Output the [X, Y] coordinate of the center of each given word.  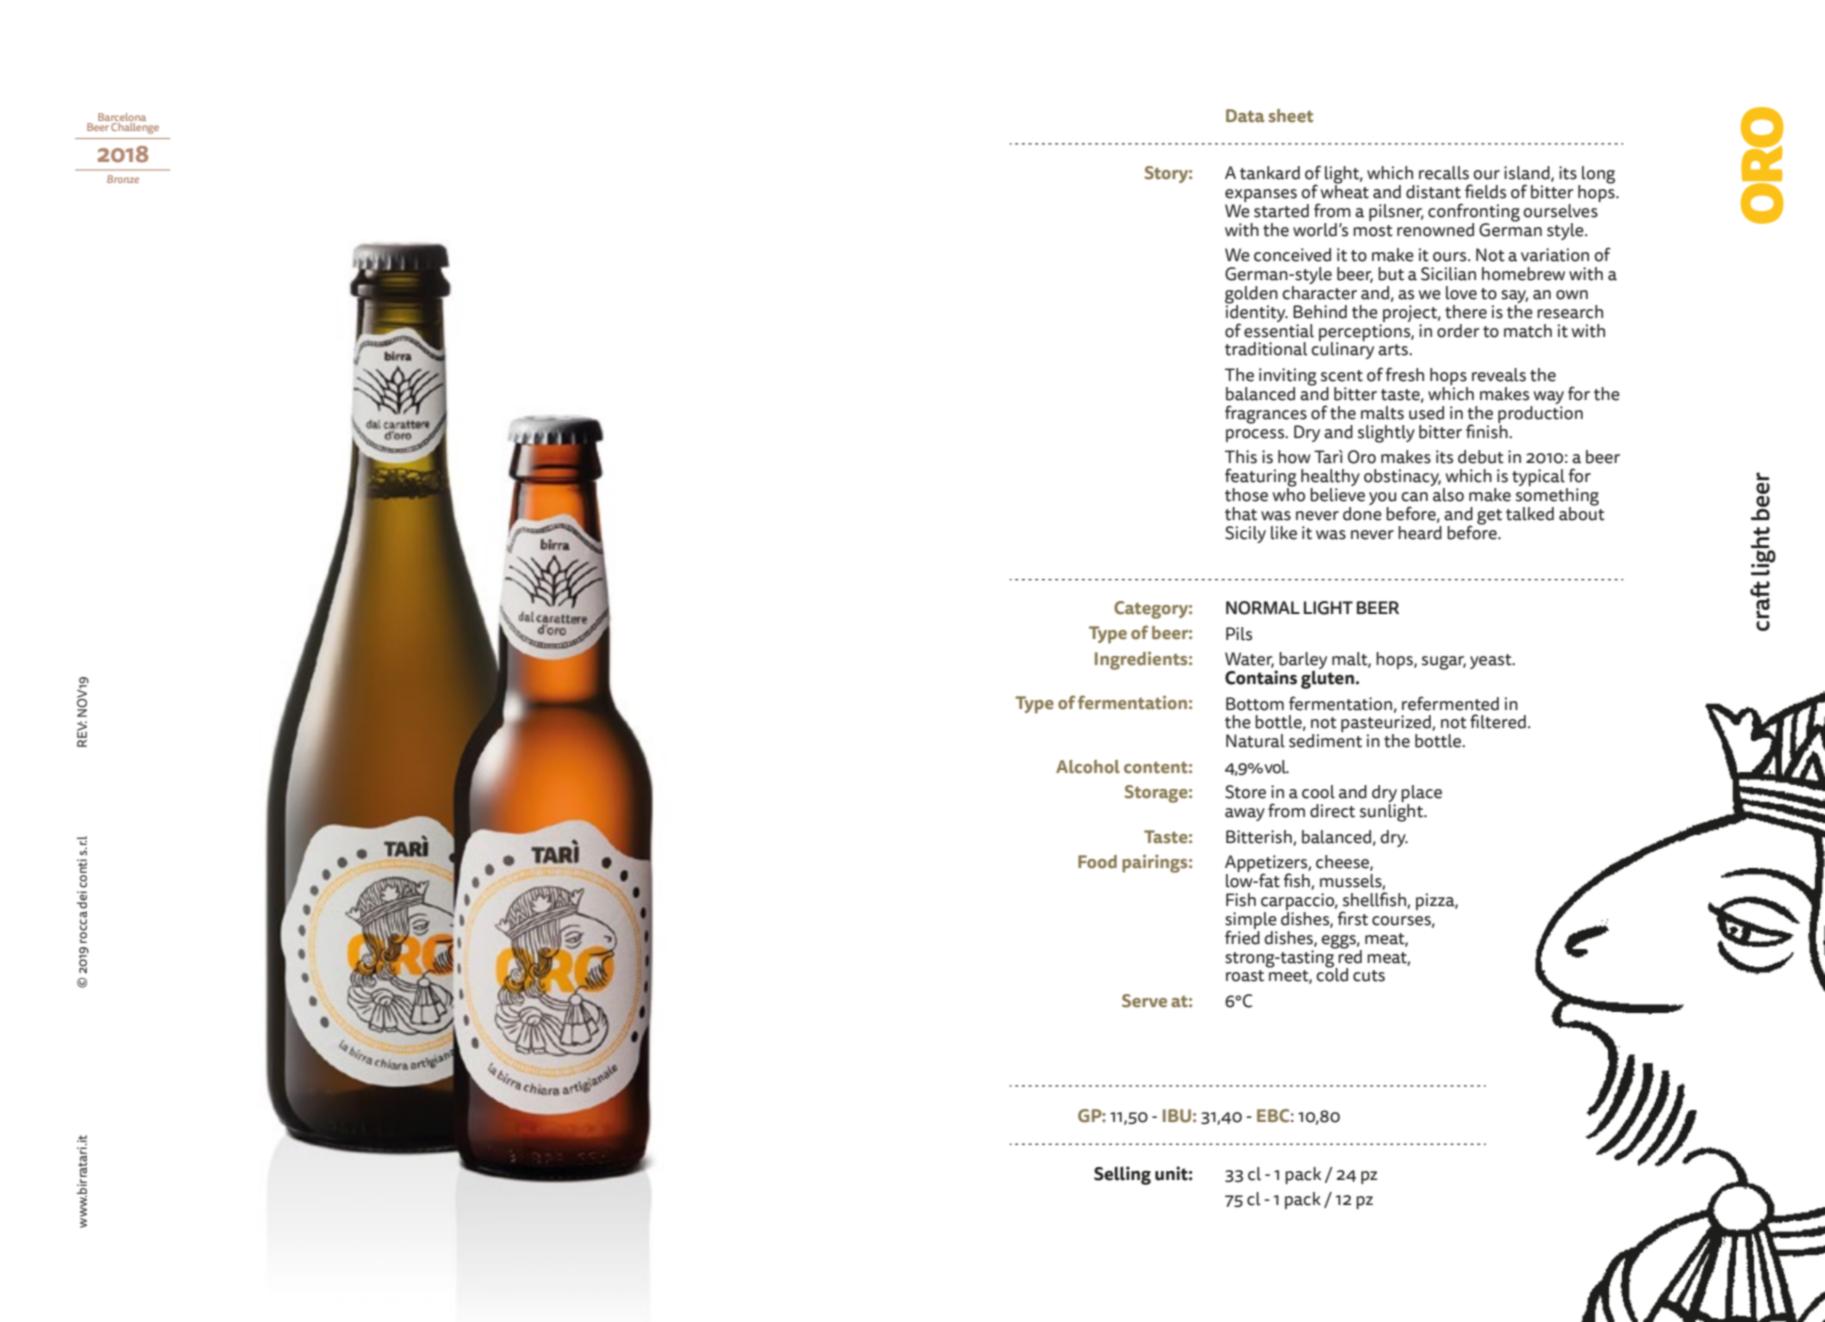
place [1421, 795]
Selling [1122, 1175]
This [1241, 457]
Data [1245, 116]
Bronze [123, 179]
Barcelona [122, 118]
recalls [1444, 173]
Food [1097, 862]
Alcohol [1088, 767]
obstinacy [1402, 477]
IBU [1177, 1116]
